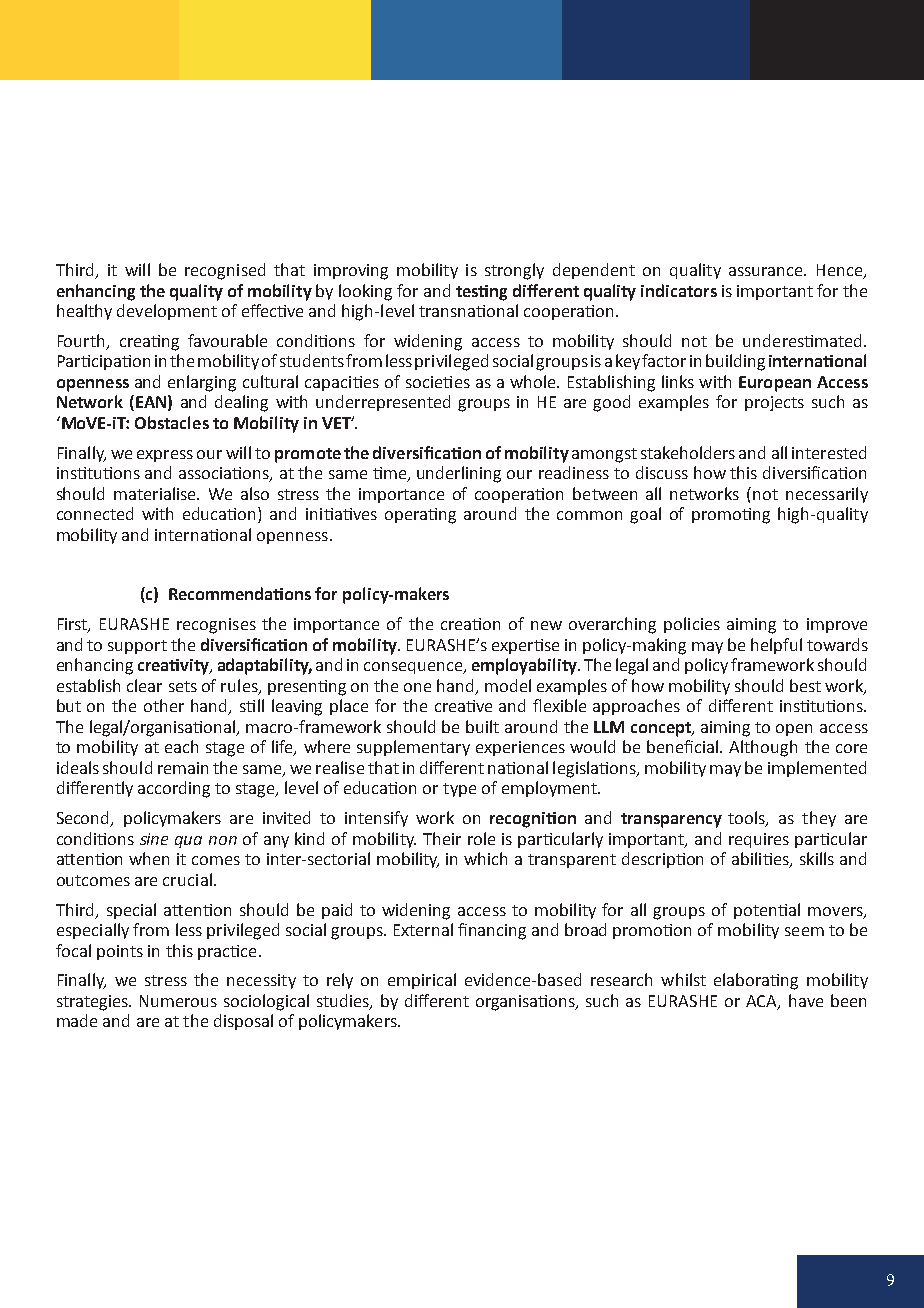 The image size is (924, 1308). What do you see at coordinates (183, 768) in the image?
I see `remain` at bounding box center [183, 768].
